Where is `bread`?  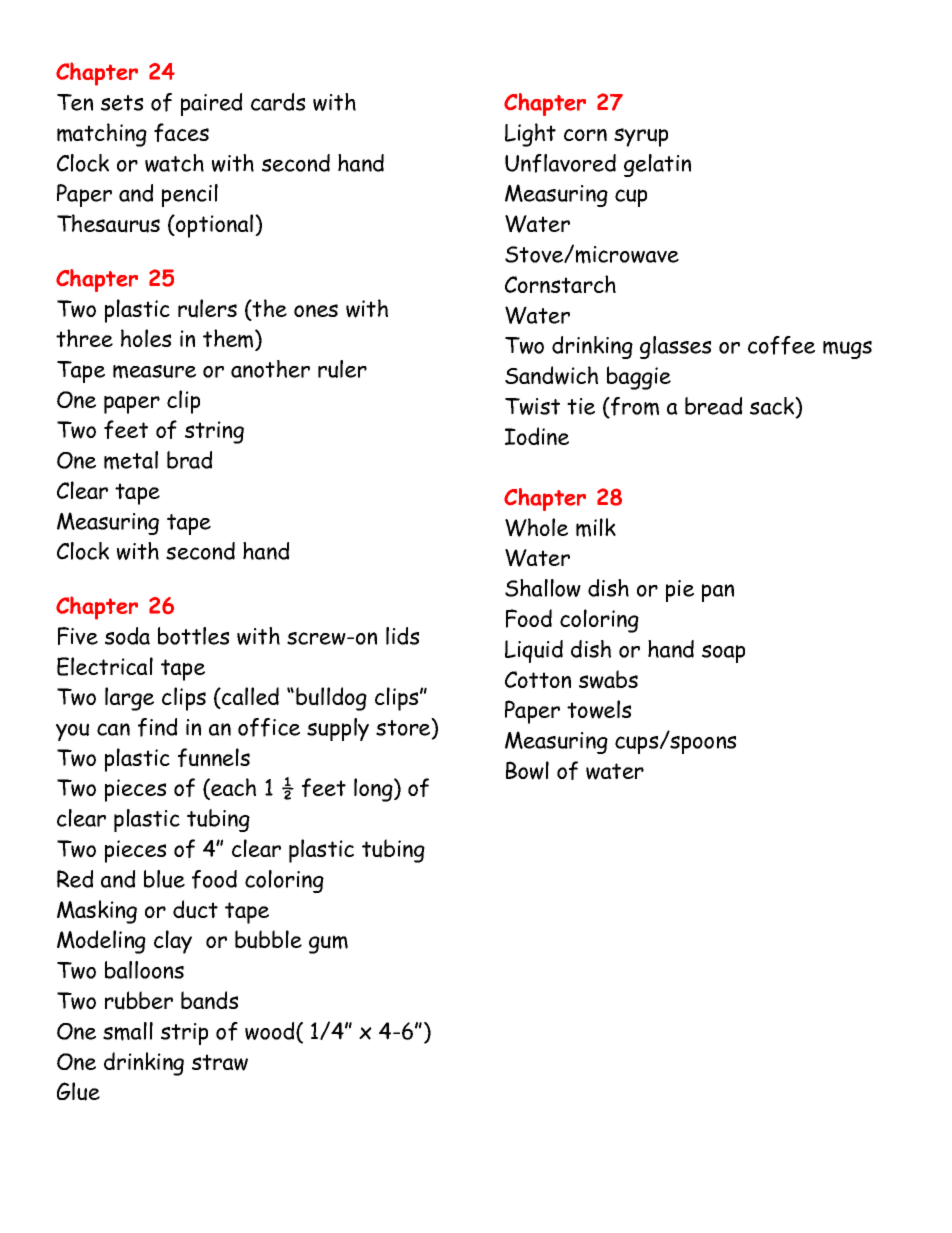
bread is located at coordinates (713, 406).
